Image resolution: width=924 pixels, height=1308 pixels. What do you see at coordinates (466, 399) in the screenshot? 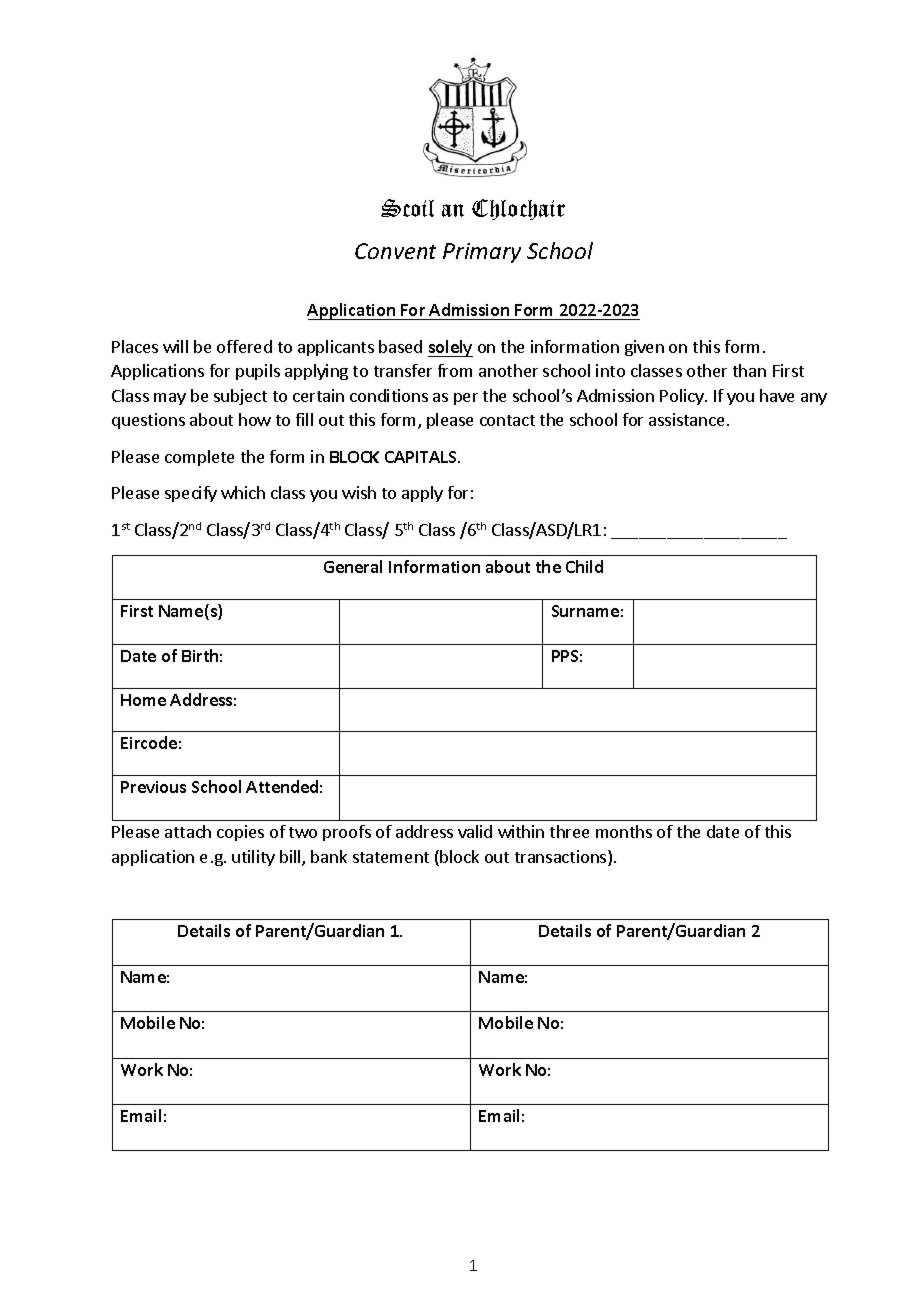
I see `per` at bounding box center [466, 399].
